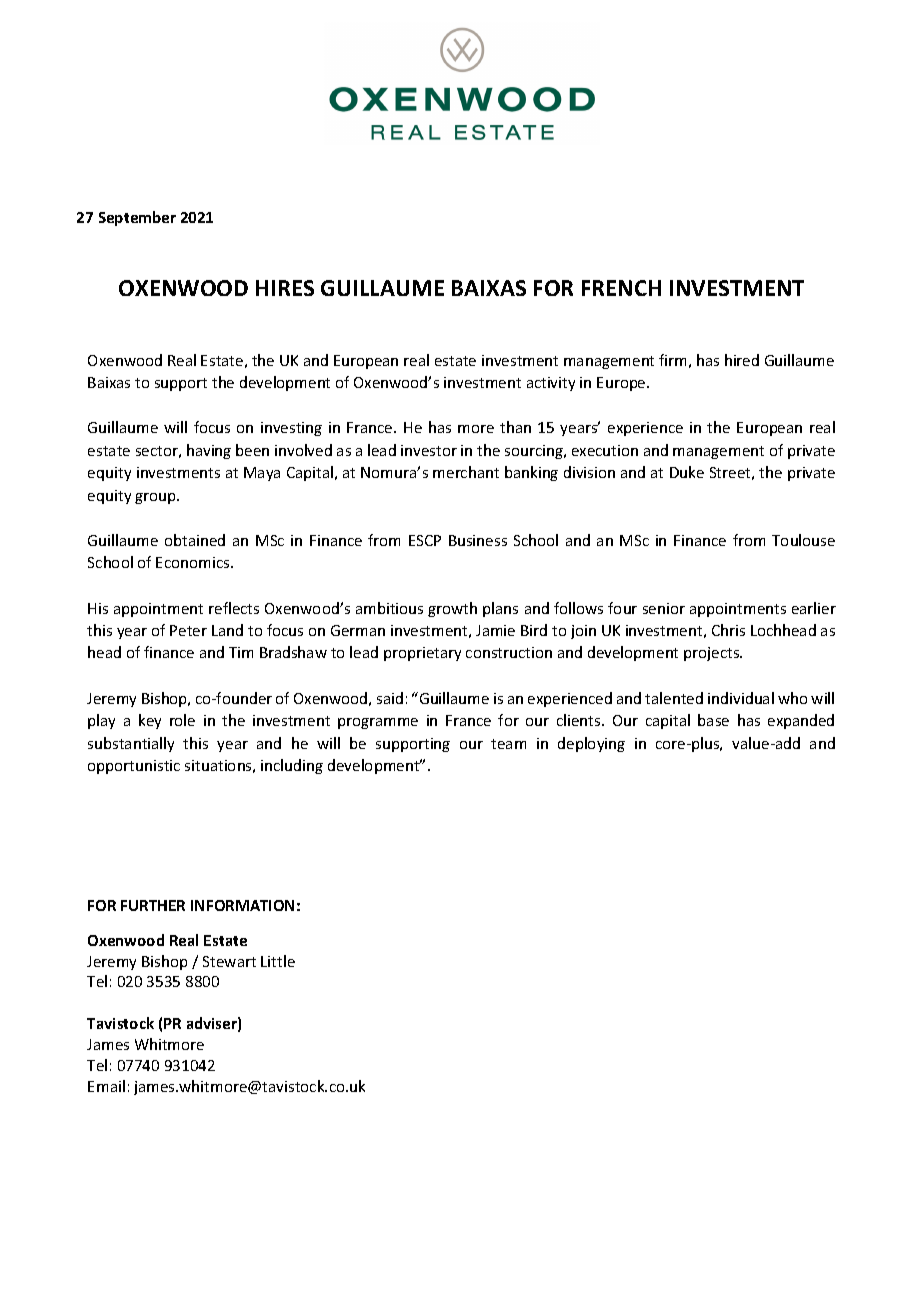 Image resolution: width=924 pixels, height=1308 pixels. What do you see at coordinates (742, 360) in the screenshot?
I see `hired` at bounding box center [742, 360].
